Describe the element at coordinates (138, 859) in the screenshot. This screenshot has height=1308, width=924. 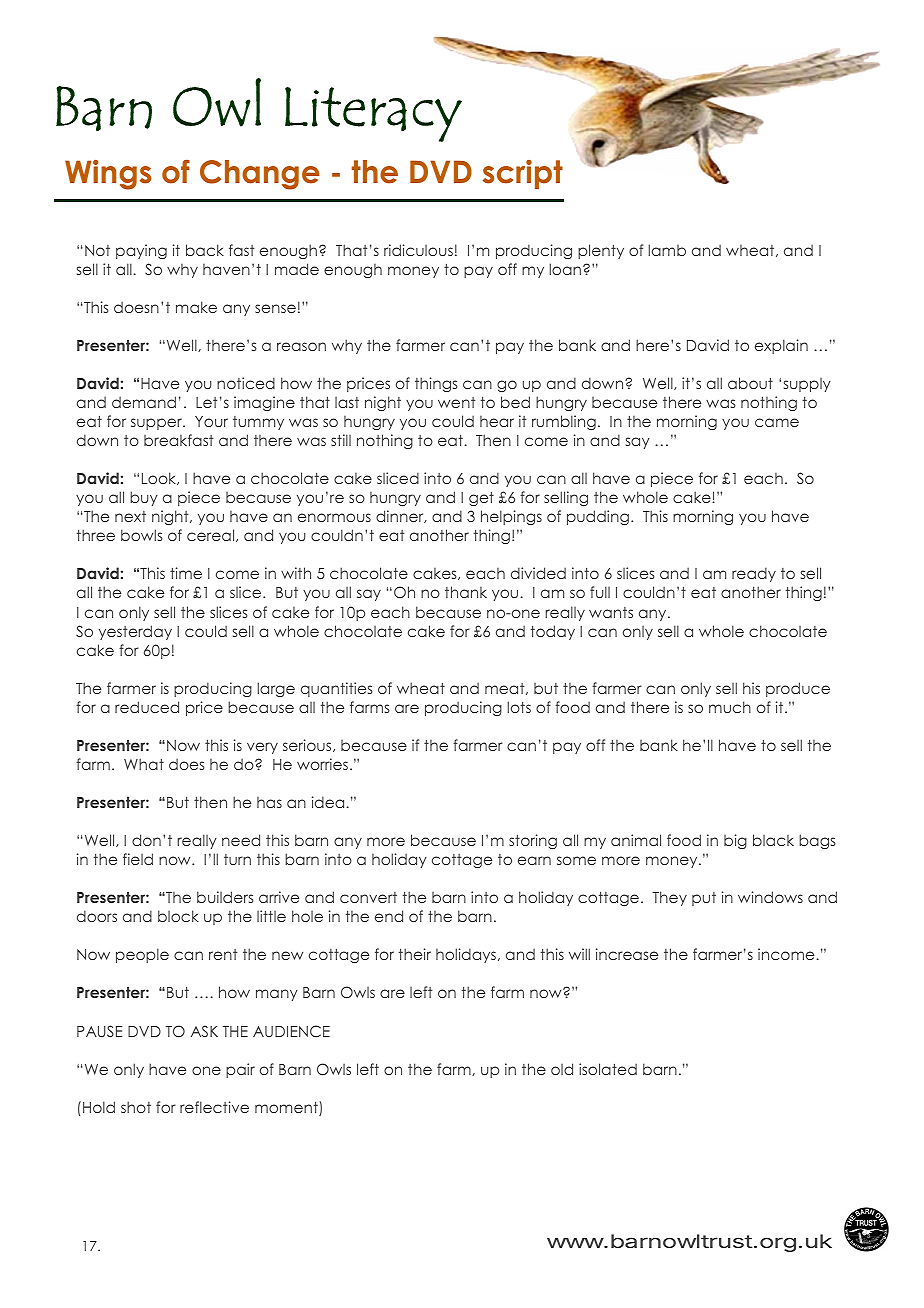
I see `field` at that location.
